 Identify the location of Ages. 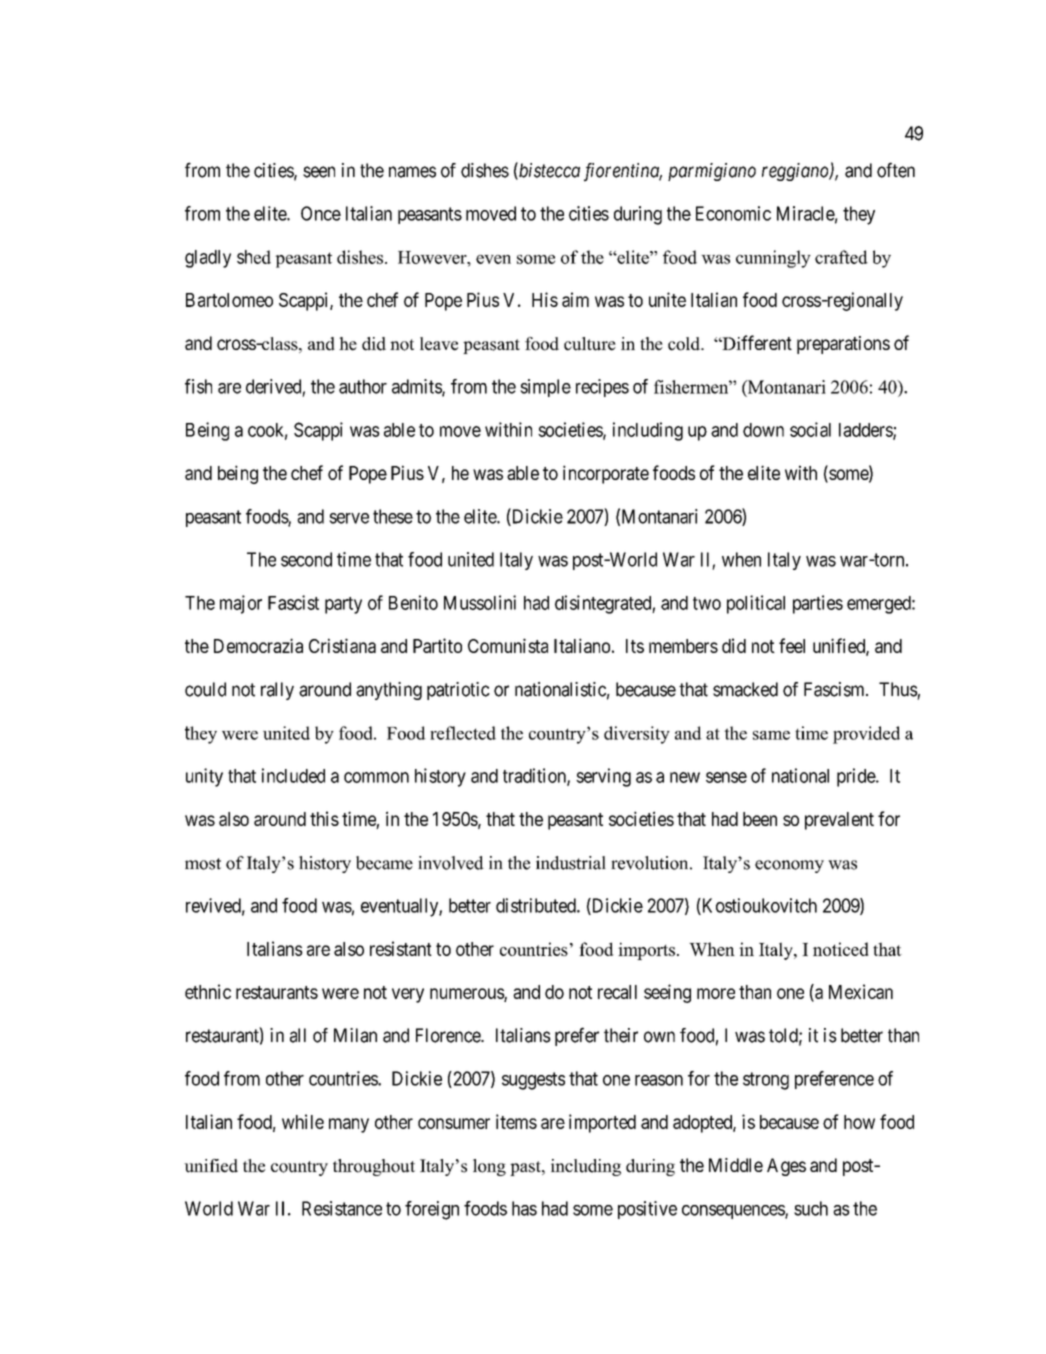
(786, 1167).
